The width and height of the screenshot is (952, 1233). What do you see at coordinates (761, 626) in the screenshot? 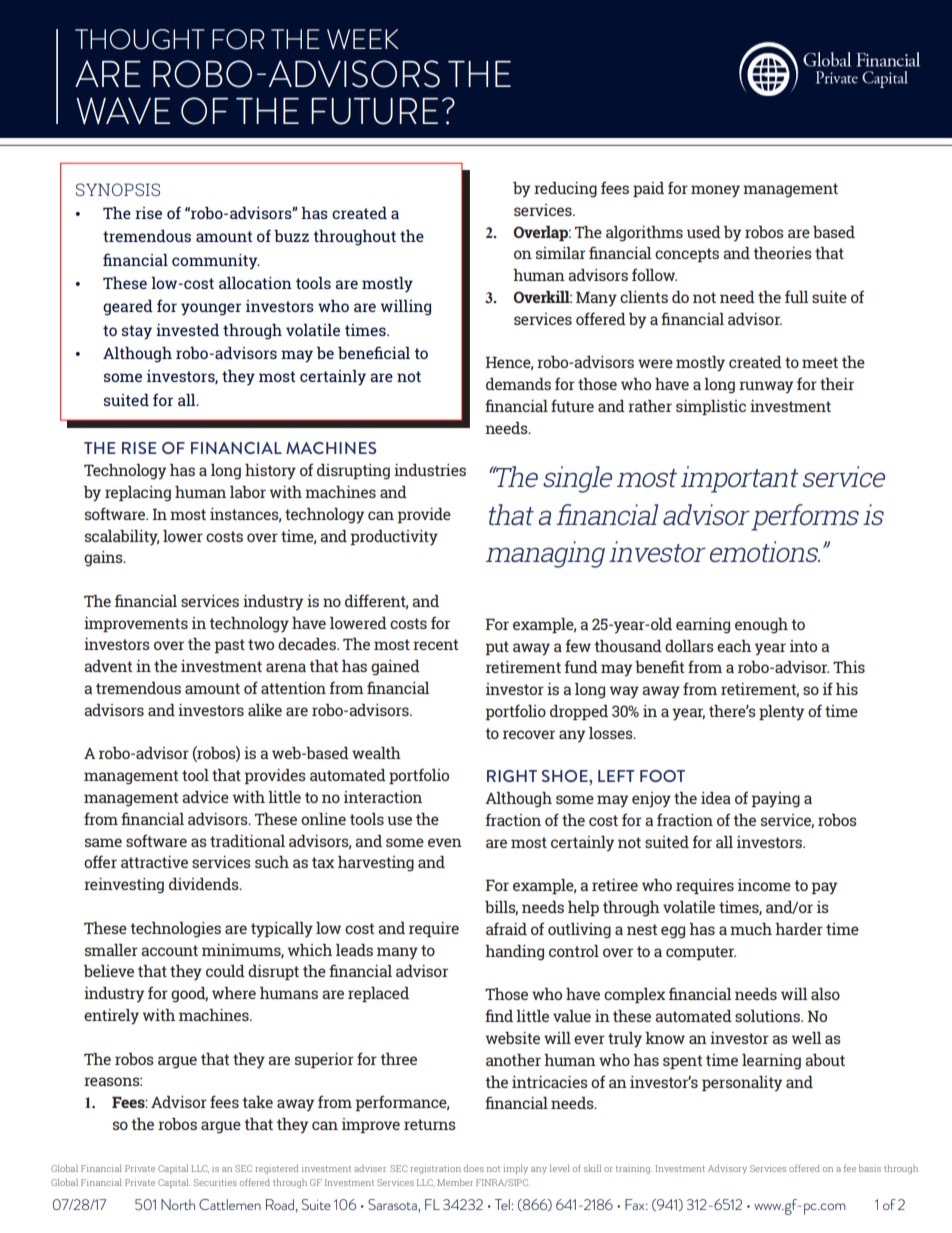
I see `enough` at bounding box center [761, 626].
